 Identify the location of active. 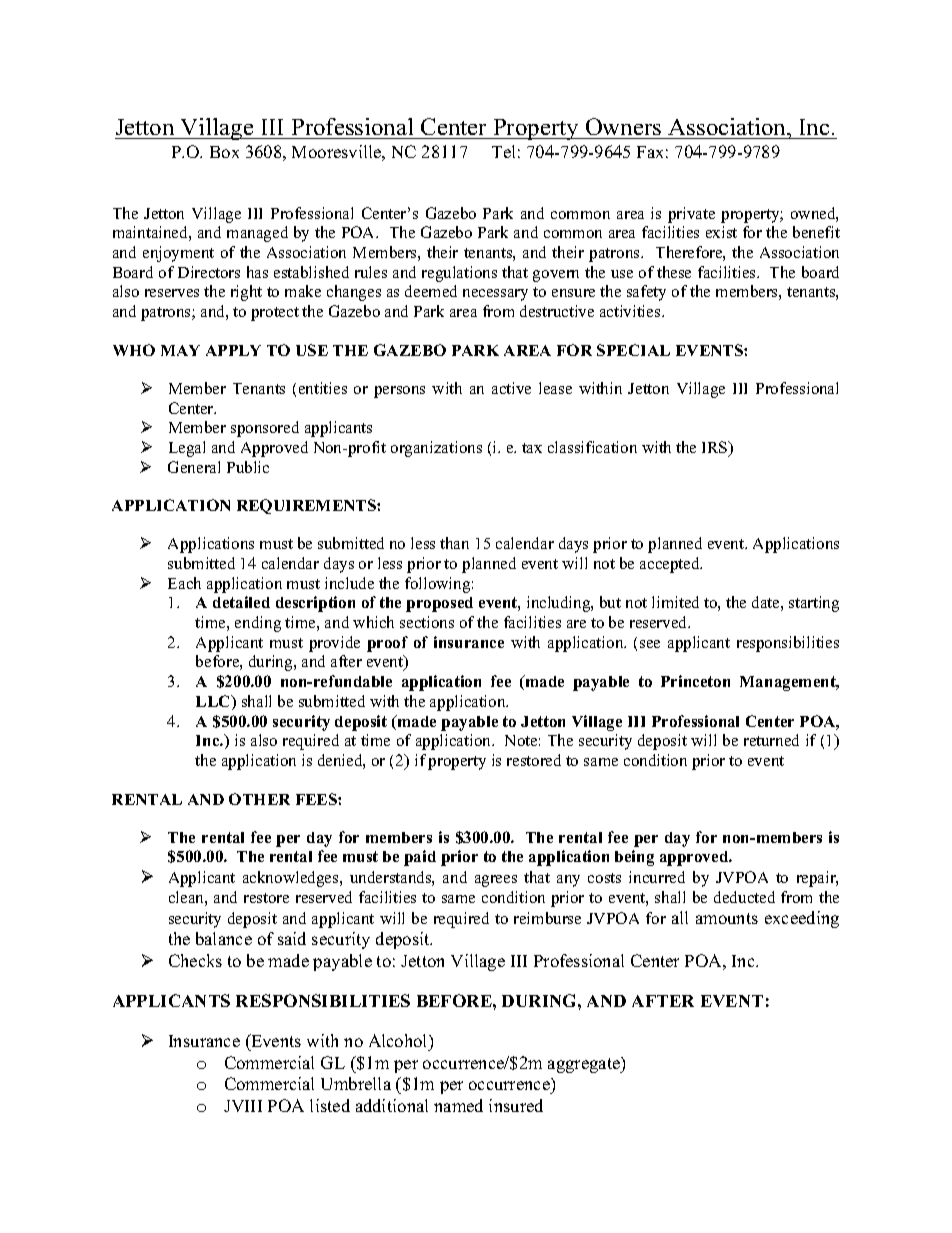
(511, 388).
